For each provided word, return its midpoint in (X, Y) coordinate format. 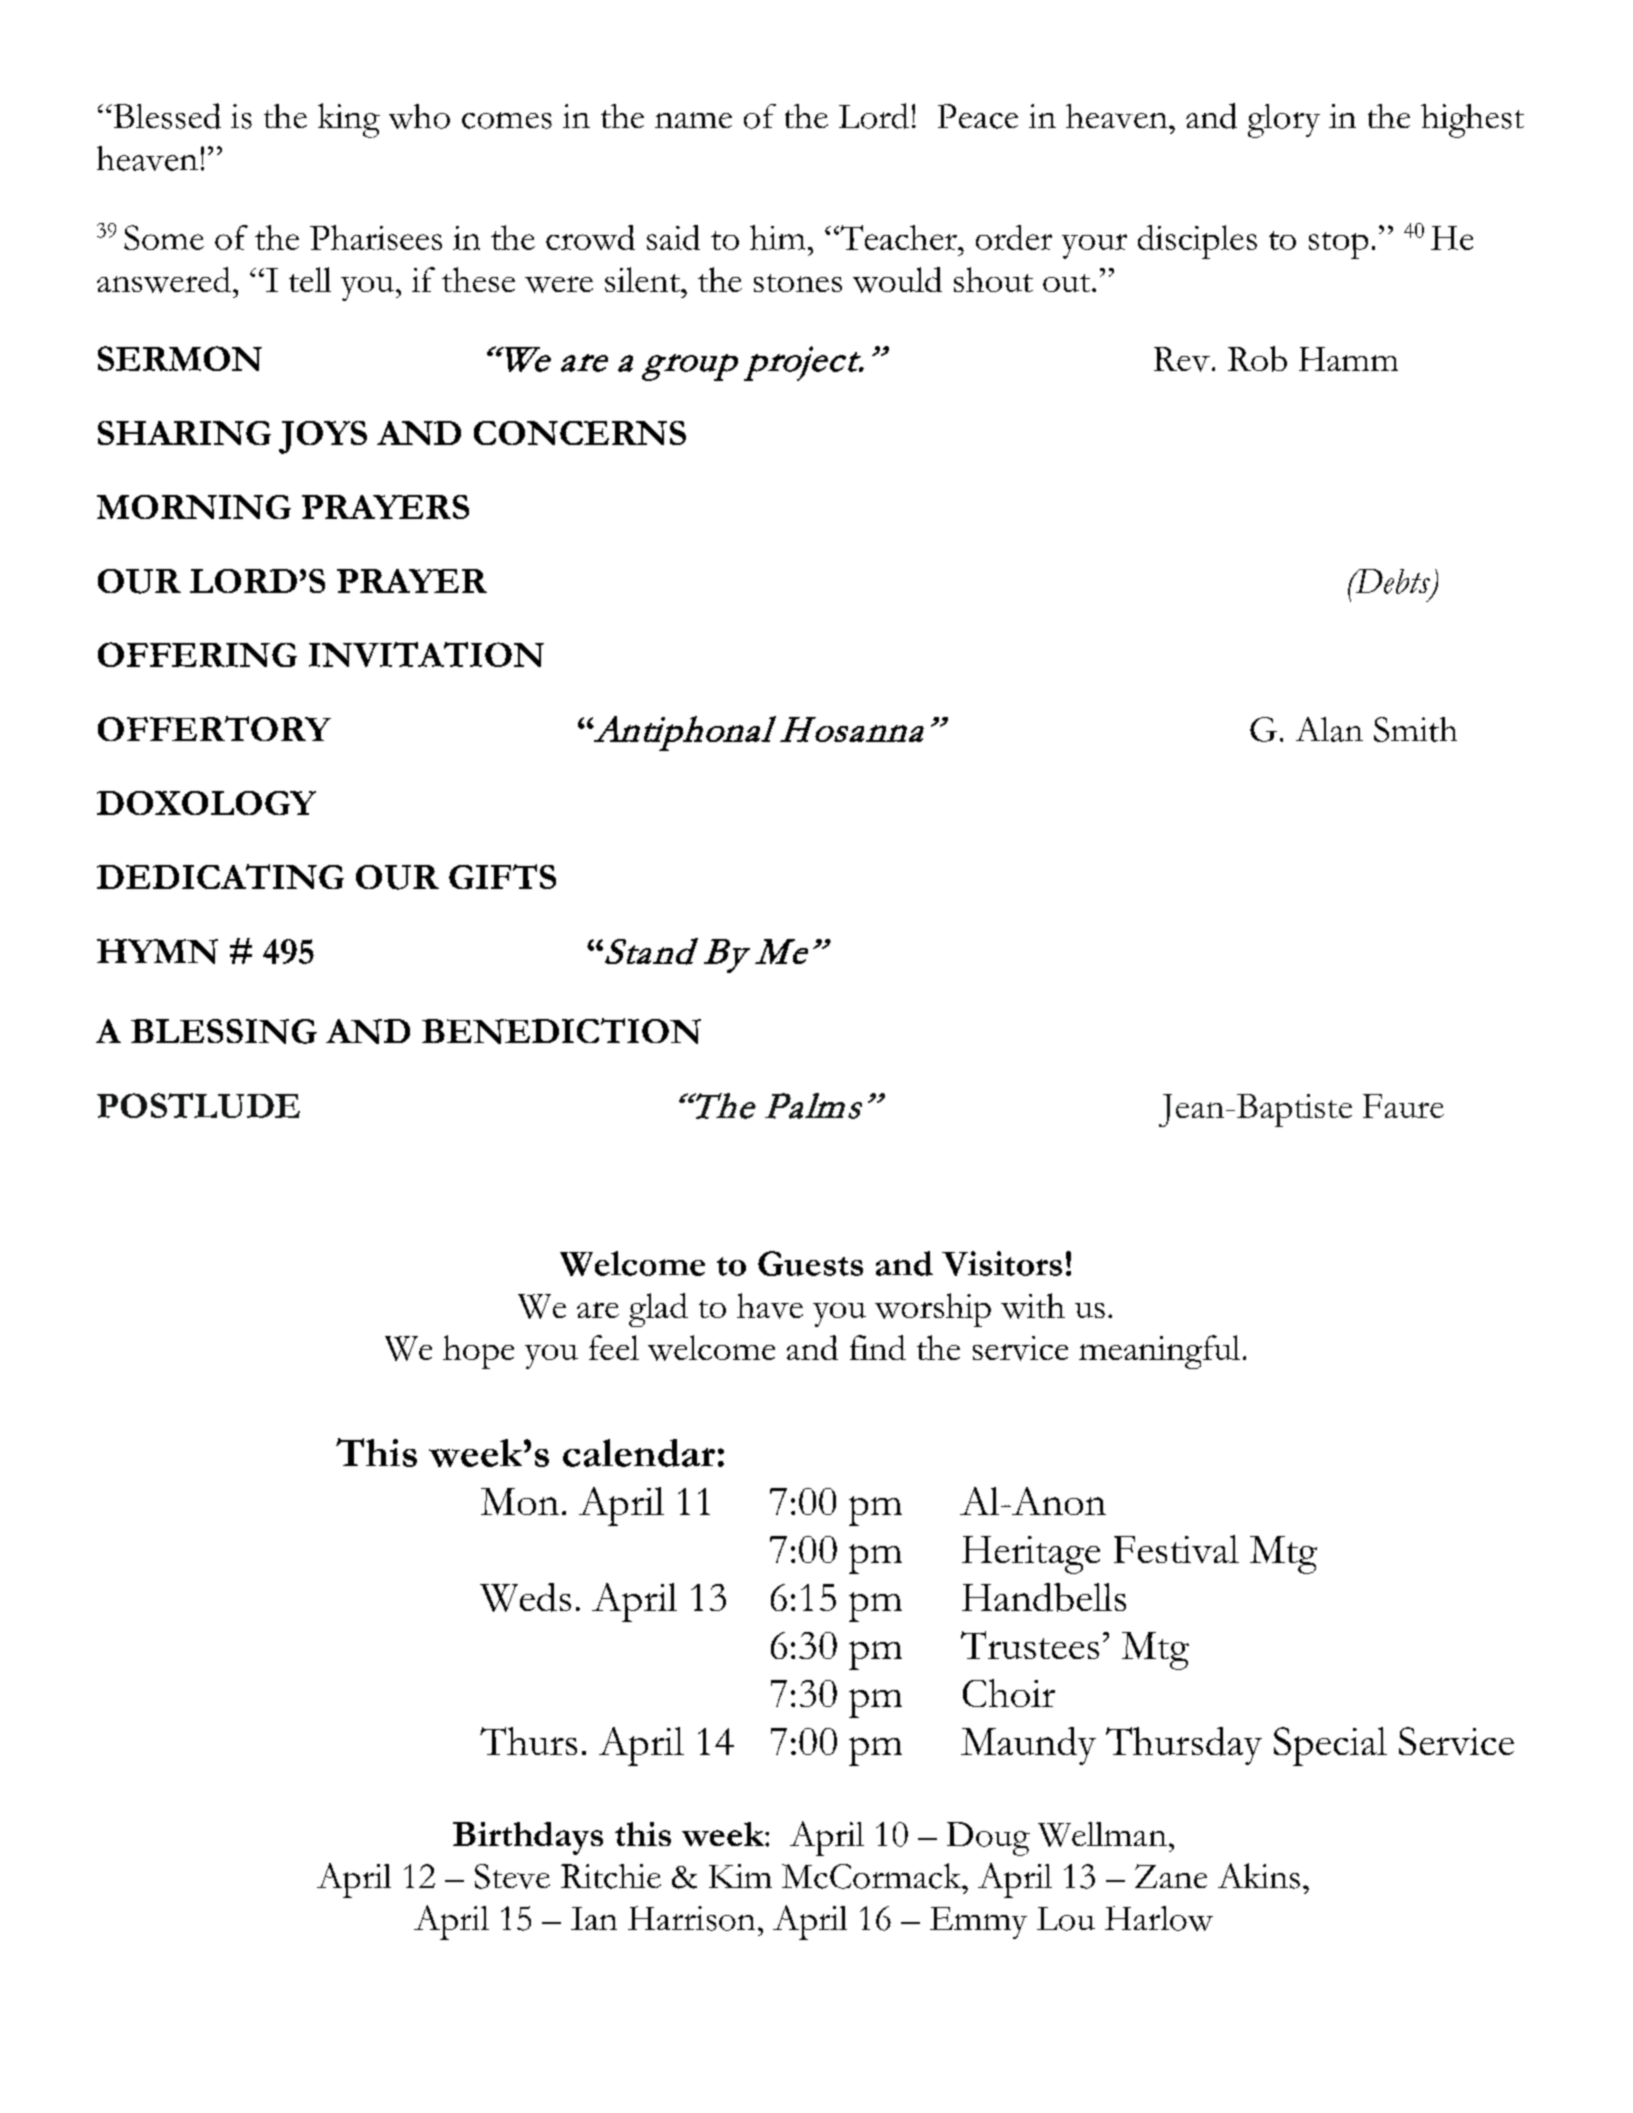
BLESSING (224, 1031)
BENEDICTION (561, 1031)
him (777, 237)
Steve (512, 1876)
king (349, 120)
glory (1284, 121)
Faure (1403, 1106)
